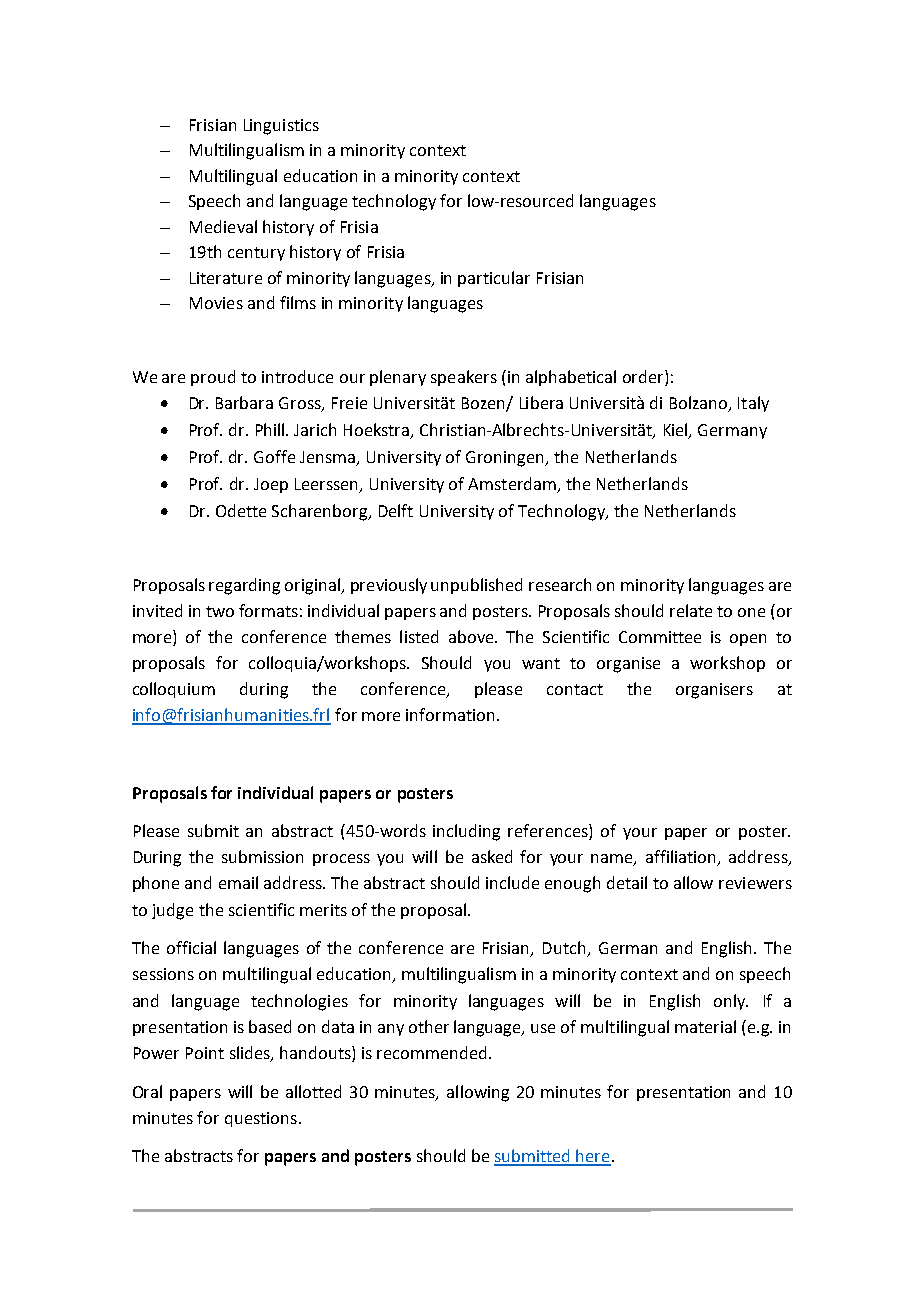 The image size is (924, 1308). What do you see at coordinates (431, 1052) in the screenshot?
I see `recommended` at bounding box center [431, 1052].
